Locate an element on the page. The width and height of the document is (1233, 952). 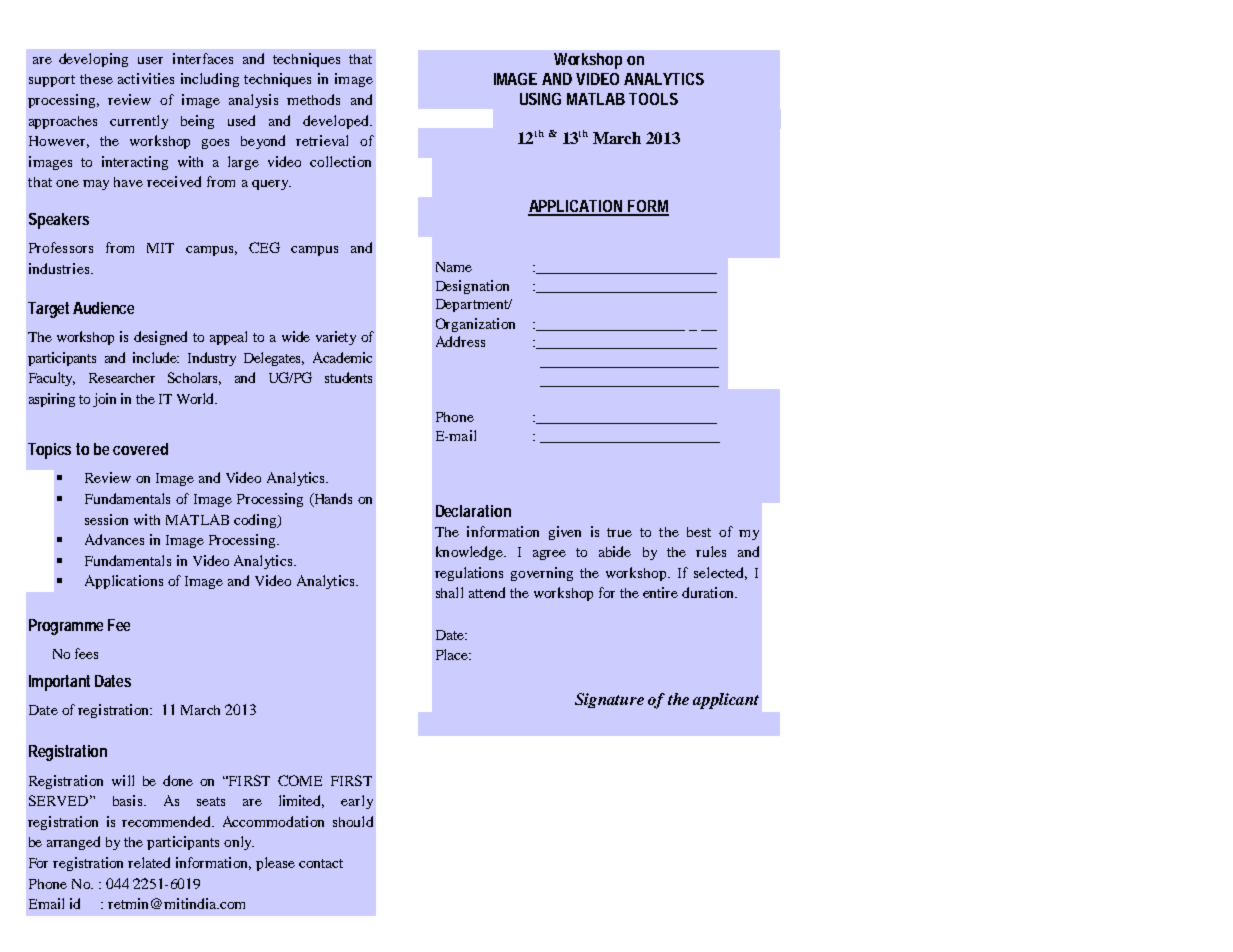
shall is located at coordinates (449, 592).
